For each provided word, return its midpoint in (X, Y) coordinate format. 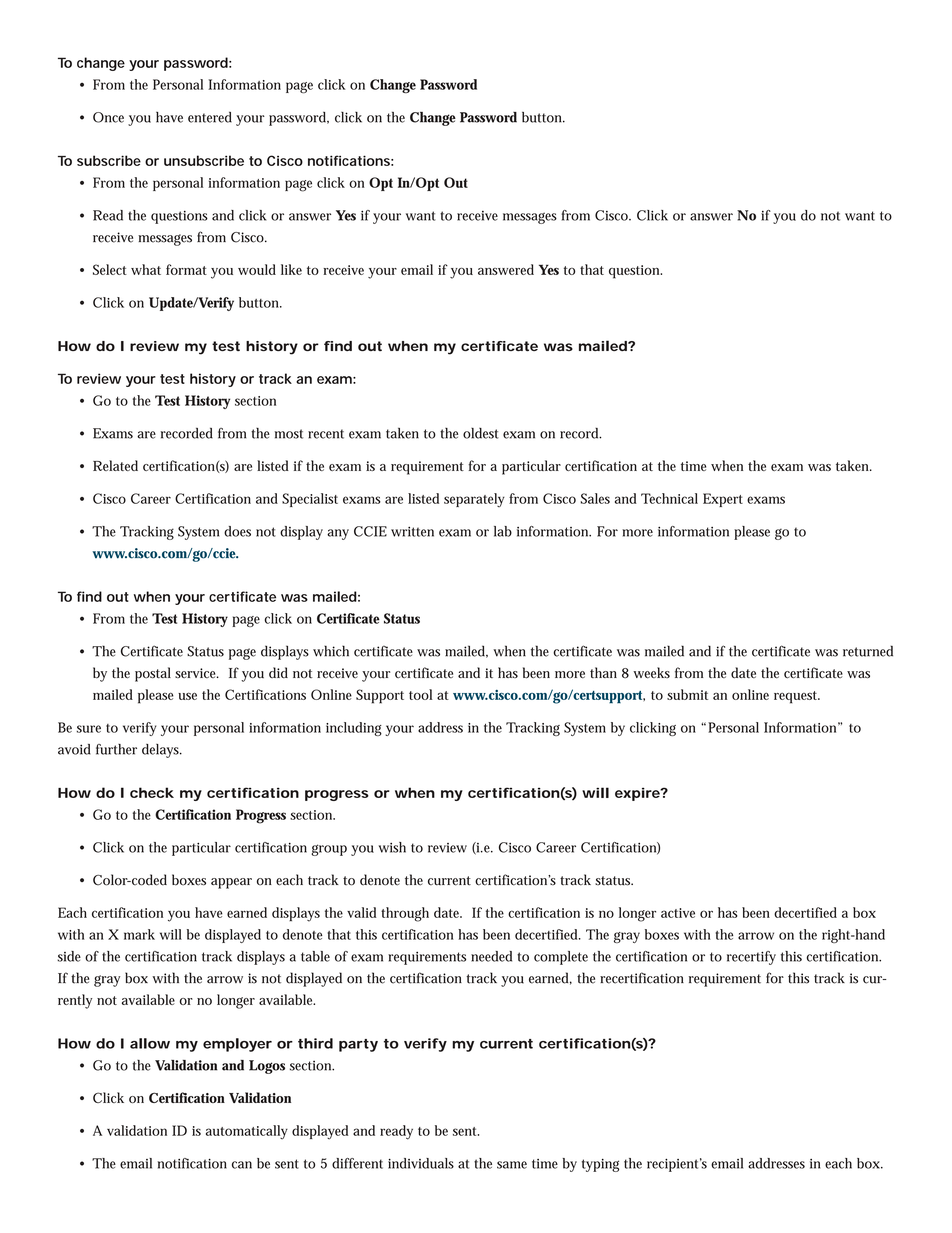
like (291, 269)
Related (115, 465)
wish (392, 847)
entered (210, 117)
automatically (247, 1132)
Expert (723, 500)
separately (474, 500)
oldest (481, 433)
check (152, 792)
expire (638, 794)
